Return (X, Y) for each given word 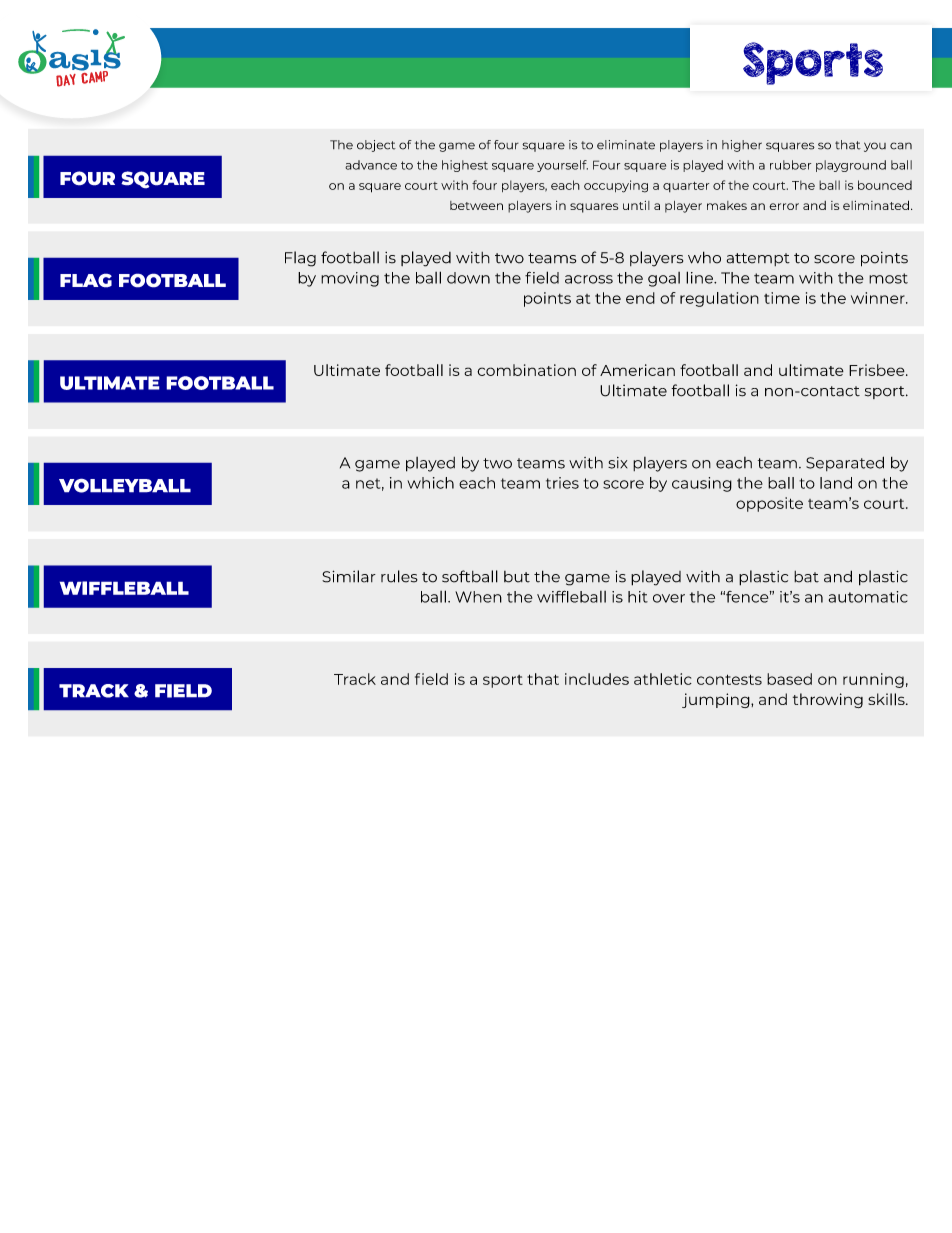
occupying (616, 186)
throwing (828, 700)
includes (597, 679)
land (836, 483)
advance (371, 165)
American (637, 370)
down (468, 278)
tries (562, 483)
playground (851, 166)
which (430, 483)
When (478, 597)
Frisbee (878, 370)
